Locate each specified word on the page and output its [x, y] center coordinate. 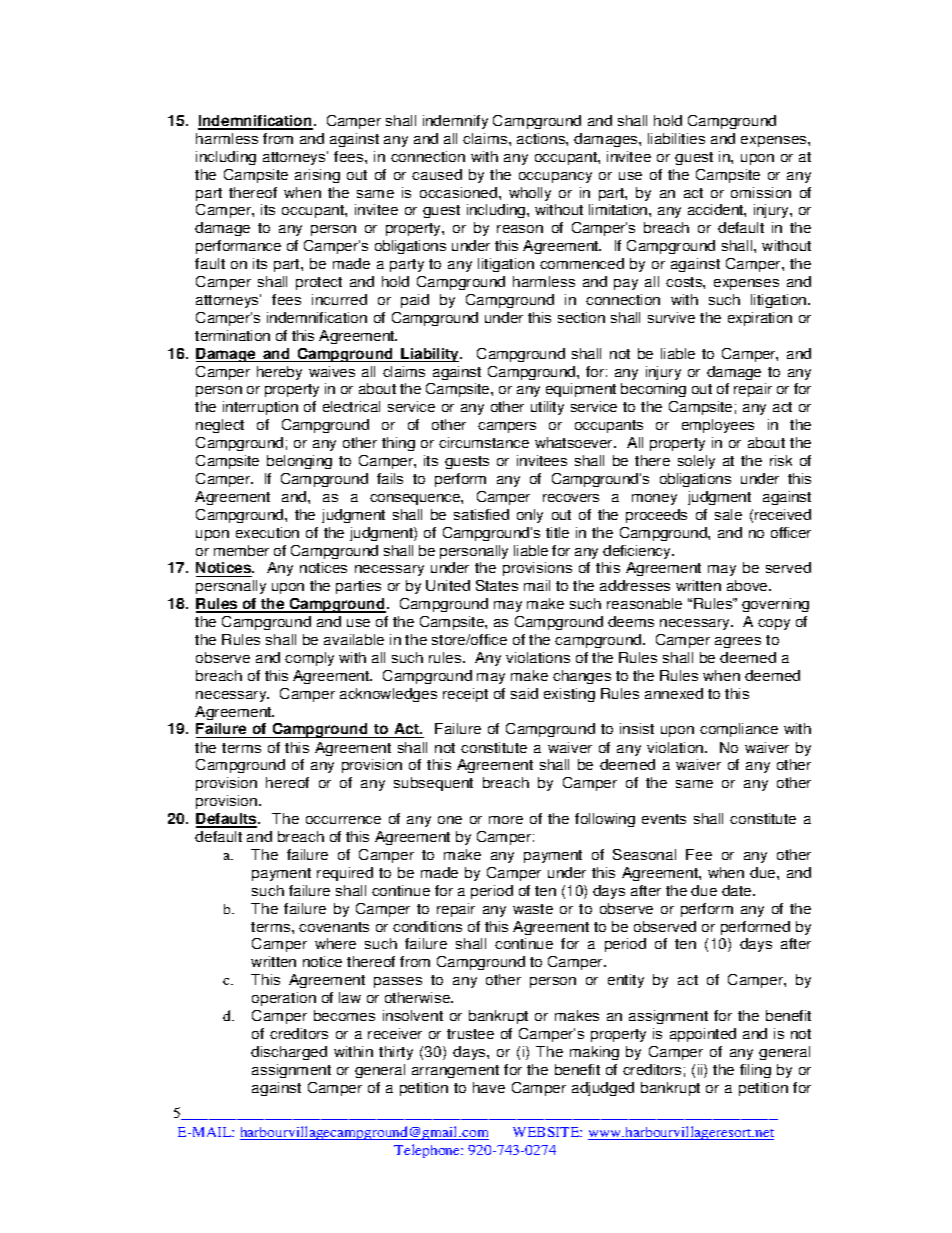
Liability [431, 355]
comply [309, 659]
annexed [674, 693]
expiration [760, 319]
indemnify [455, 122]
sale [728, 514]
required [345, 874]
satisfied [481, 514]
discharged [289, 1053]
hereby [279, 373]
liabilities [676, 138]
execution [267, 532]
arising [317, 176]
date [738, 890]
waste [533, 909]
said [524, 693]
